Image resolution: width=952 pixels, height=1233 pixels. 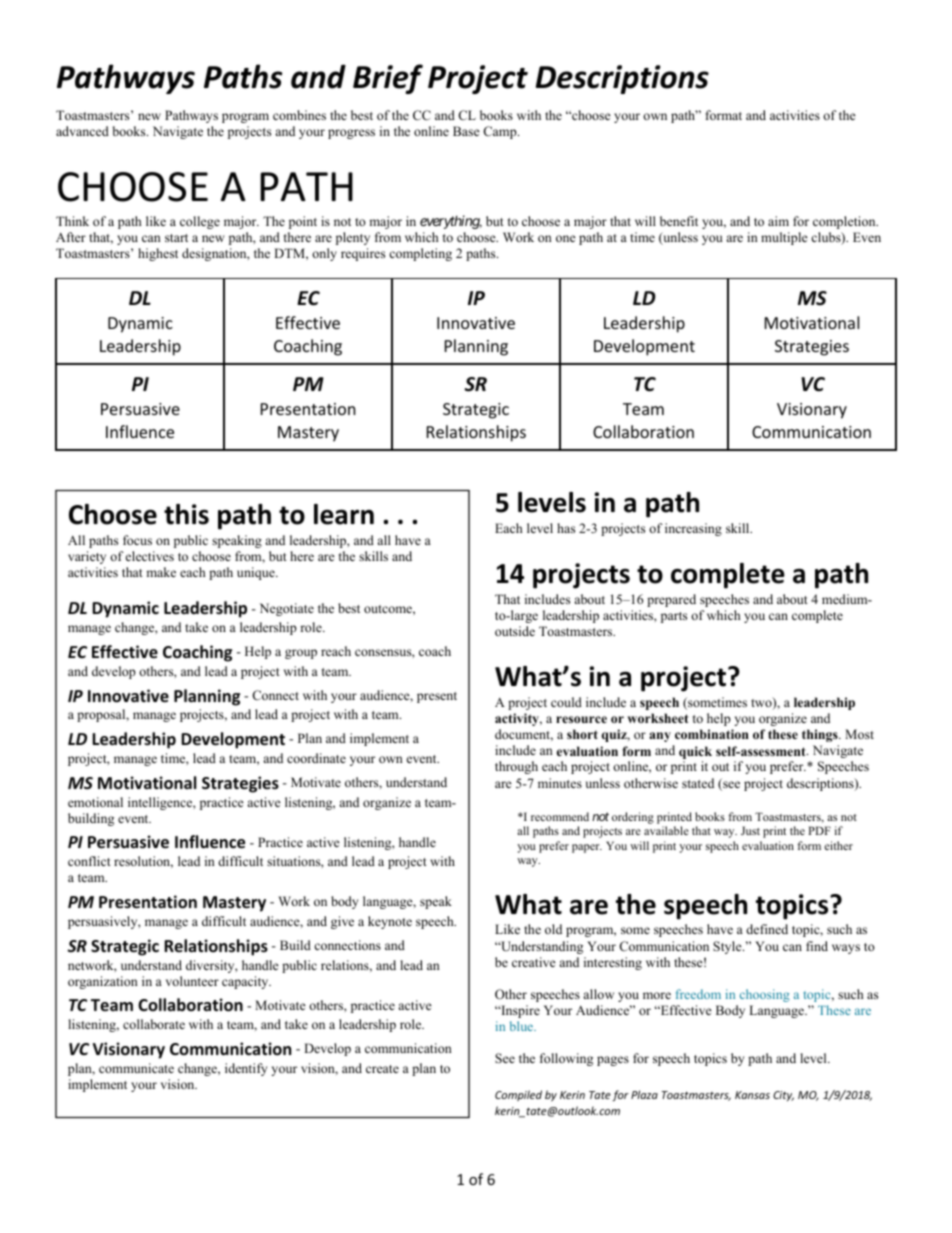 I want to click on resolution, so click(x=143, y=862).
